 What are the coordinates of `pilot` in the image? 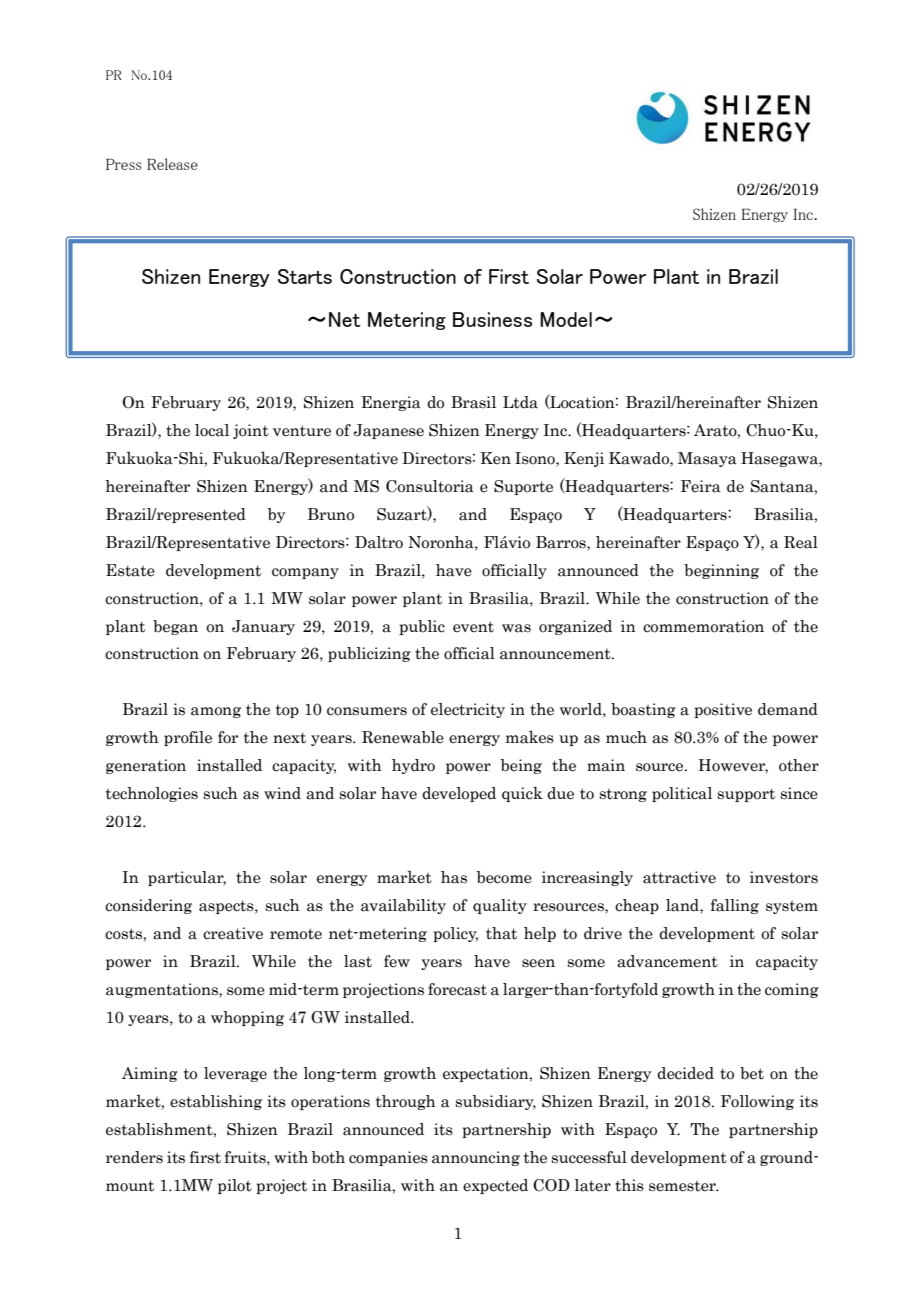 It's located at (235, 1186).
